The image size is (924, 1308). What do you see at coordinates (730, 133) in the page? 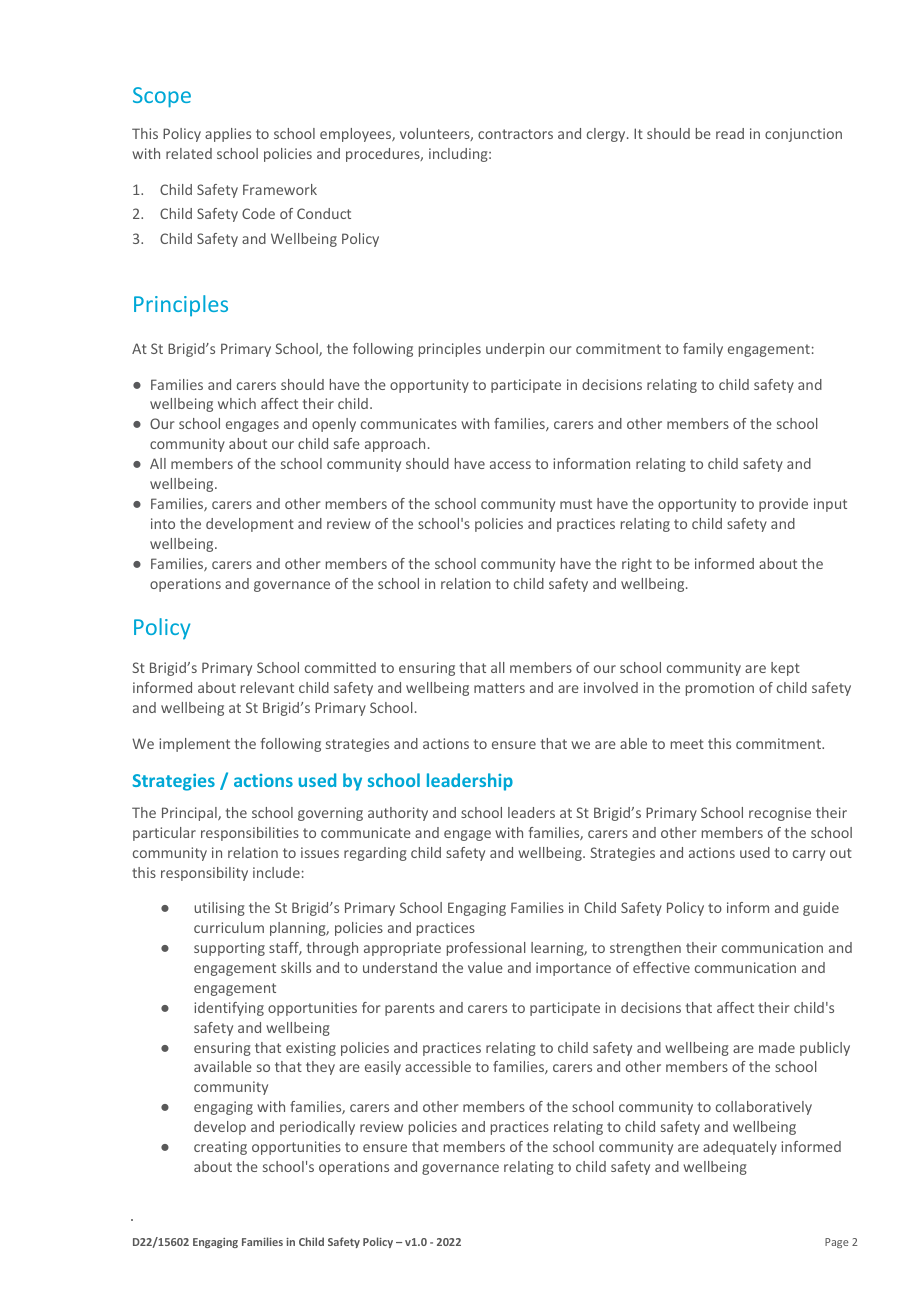
I see `read` at bounding box center [730, 133].
